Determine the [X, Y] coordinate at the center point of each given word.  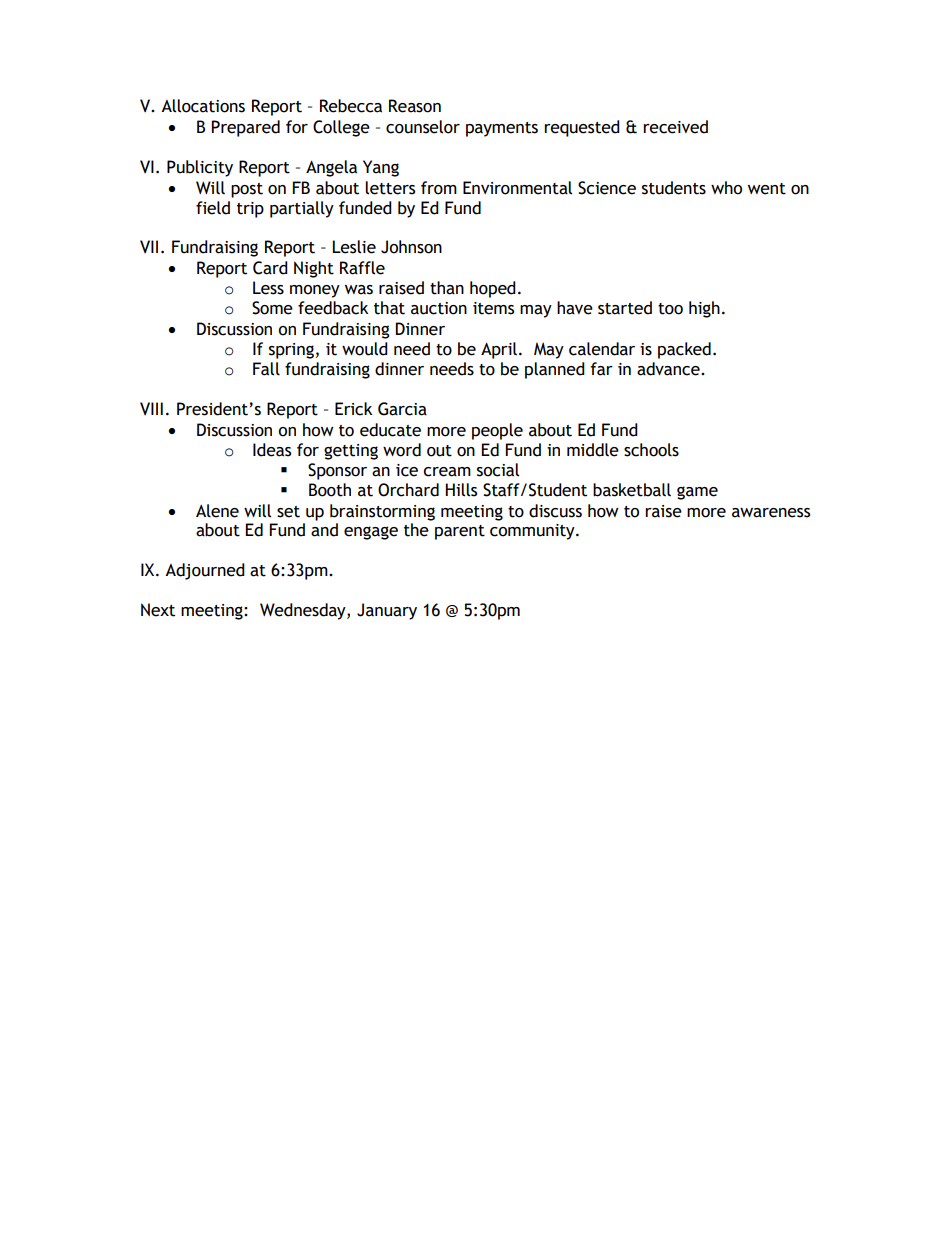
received [675, 127]
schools [651, 450]
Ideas [272, 450]
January [387, 611]
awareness [771, 513]
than [447, 288]
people [497, 431]
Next [158, 610]
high [704, 309]
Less [268, 288]
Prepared [245, 128]
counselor [423, 127]
